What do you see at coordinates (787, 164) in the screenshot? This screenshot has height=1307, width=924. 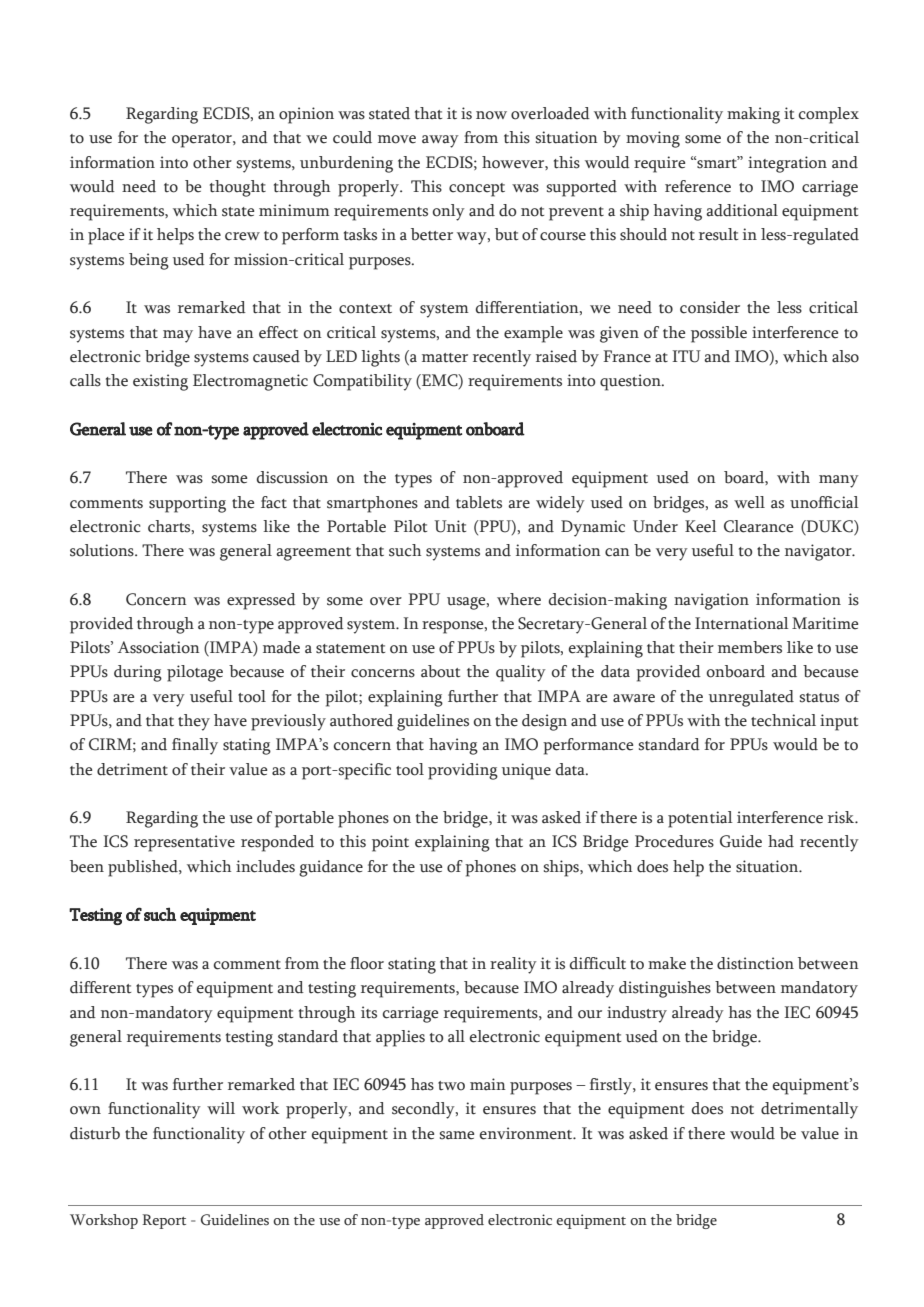 I see `integration` at bounding box center [787, 164].
